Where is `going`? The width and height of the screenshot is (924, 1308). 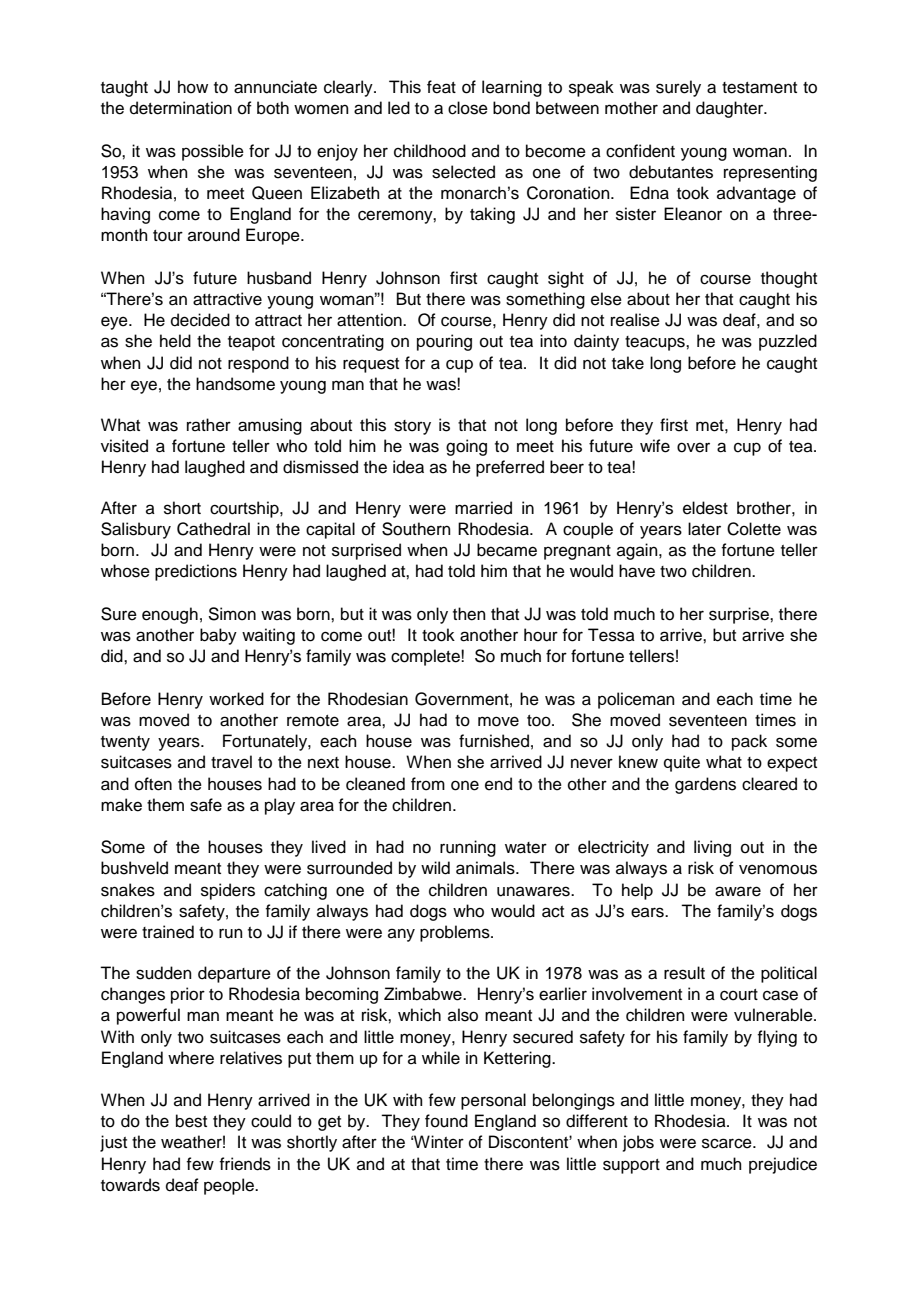 going is located at coordinates (466, 447).
